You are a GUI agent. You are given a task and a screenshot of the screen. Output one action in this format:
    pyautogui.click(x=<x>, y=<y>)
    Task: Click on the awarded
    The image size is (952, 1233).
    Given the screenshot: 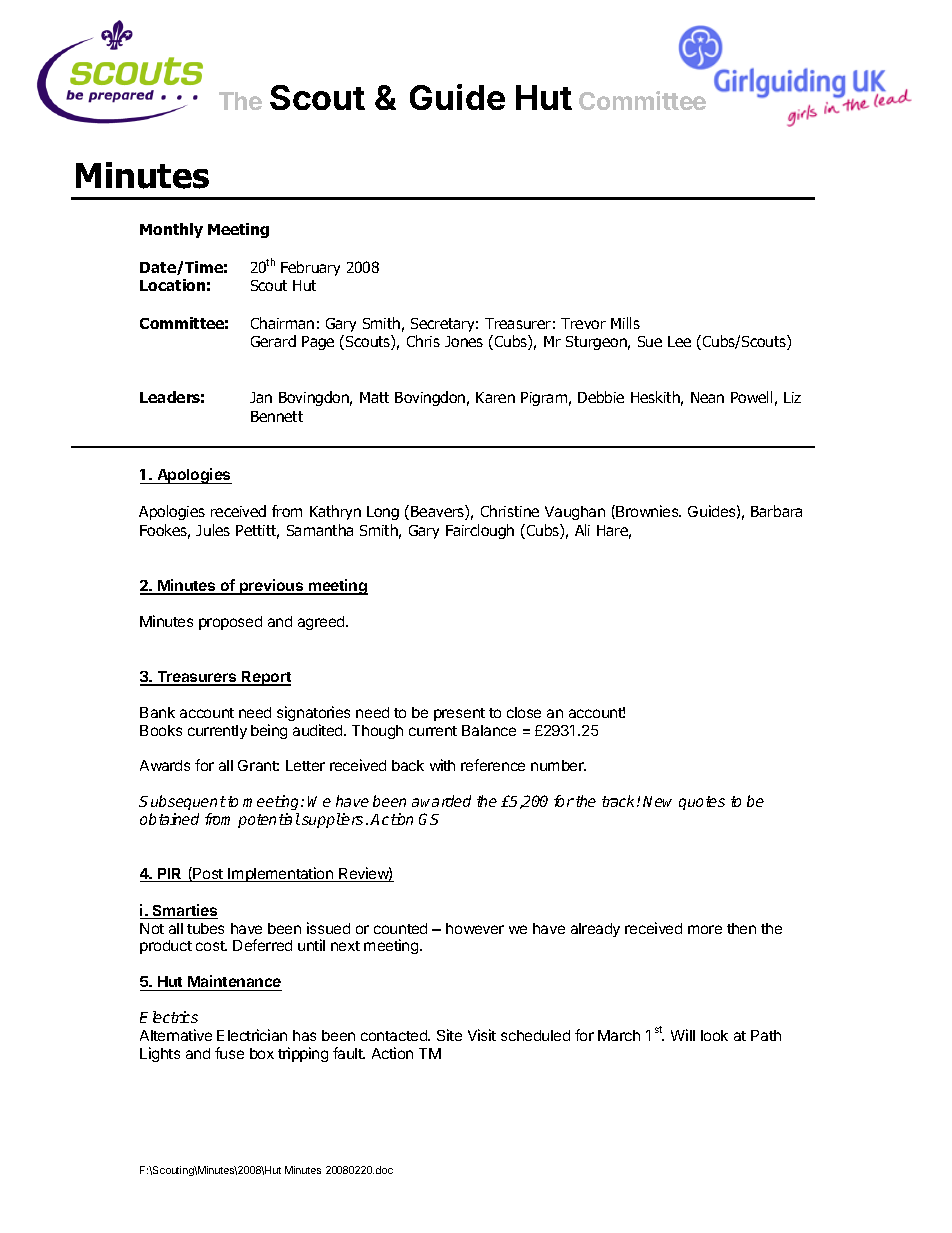 What is the action you would take?
    pyautogui.click(x=441, y=801)
